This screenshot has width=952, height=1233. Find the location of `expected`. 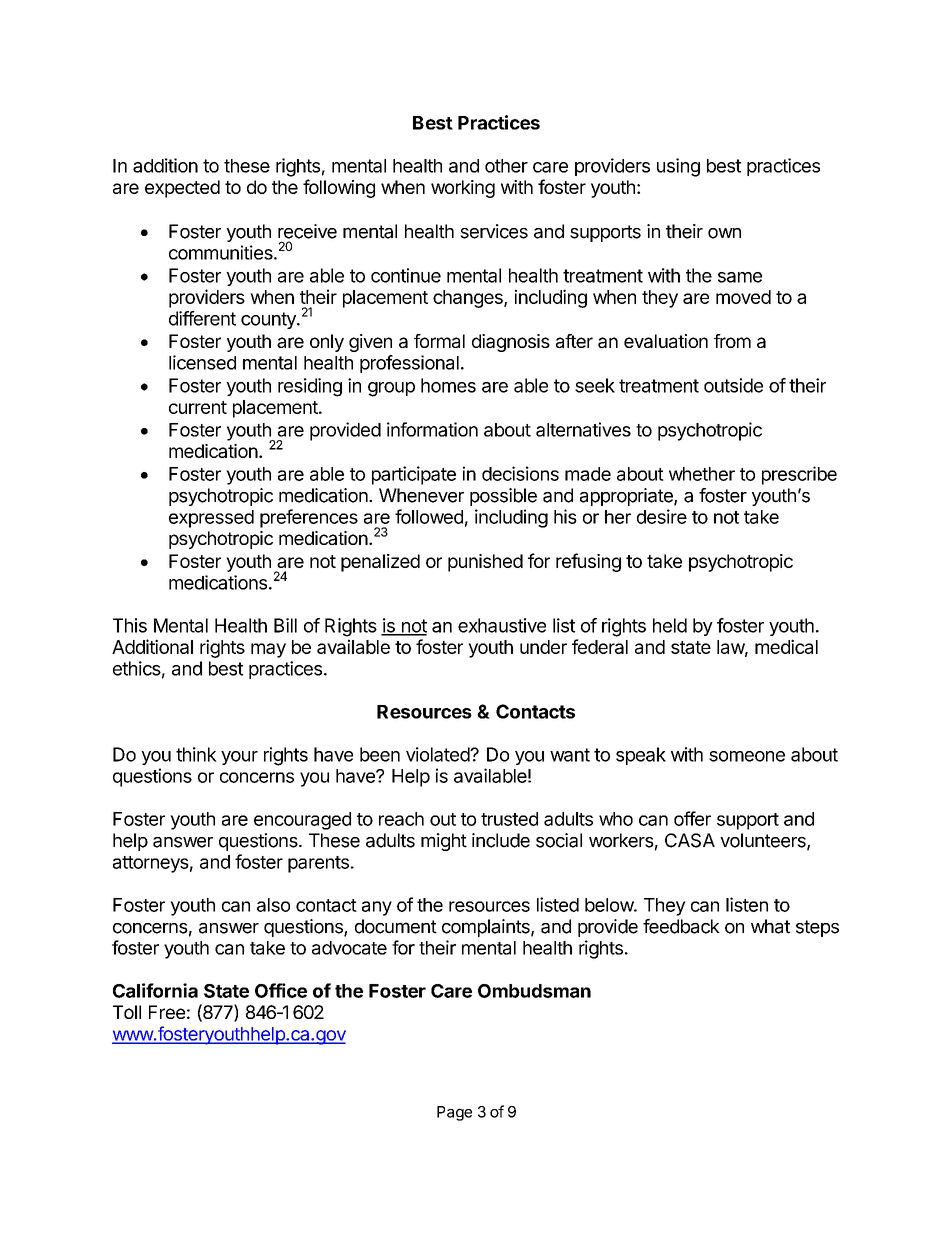

expected is located at coordinates (182, 189).
